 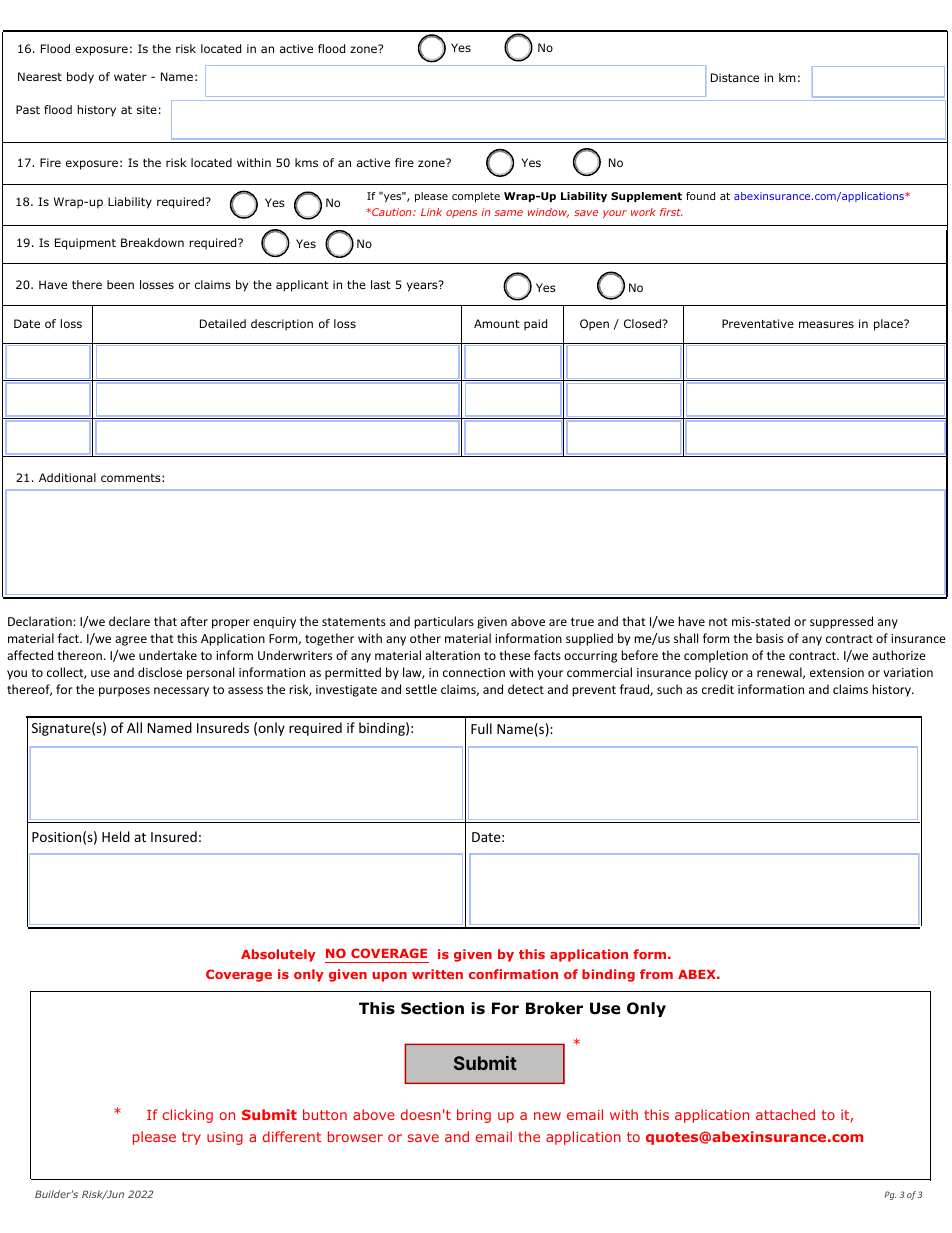 I want to click on complete, so click(x=476, y=197).
